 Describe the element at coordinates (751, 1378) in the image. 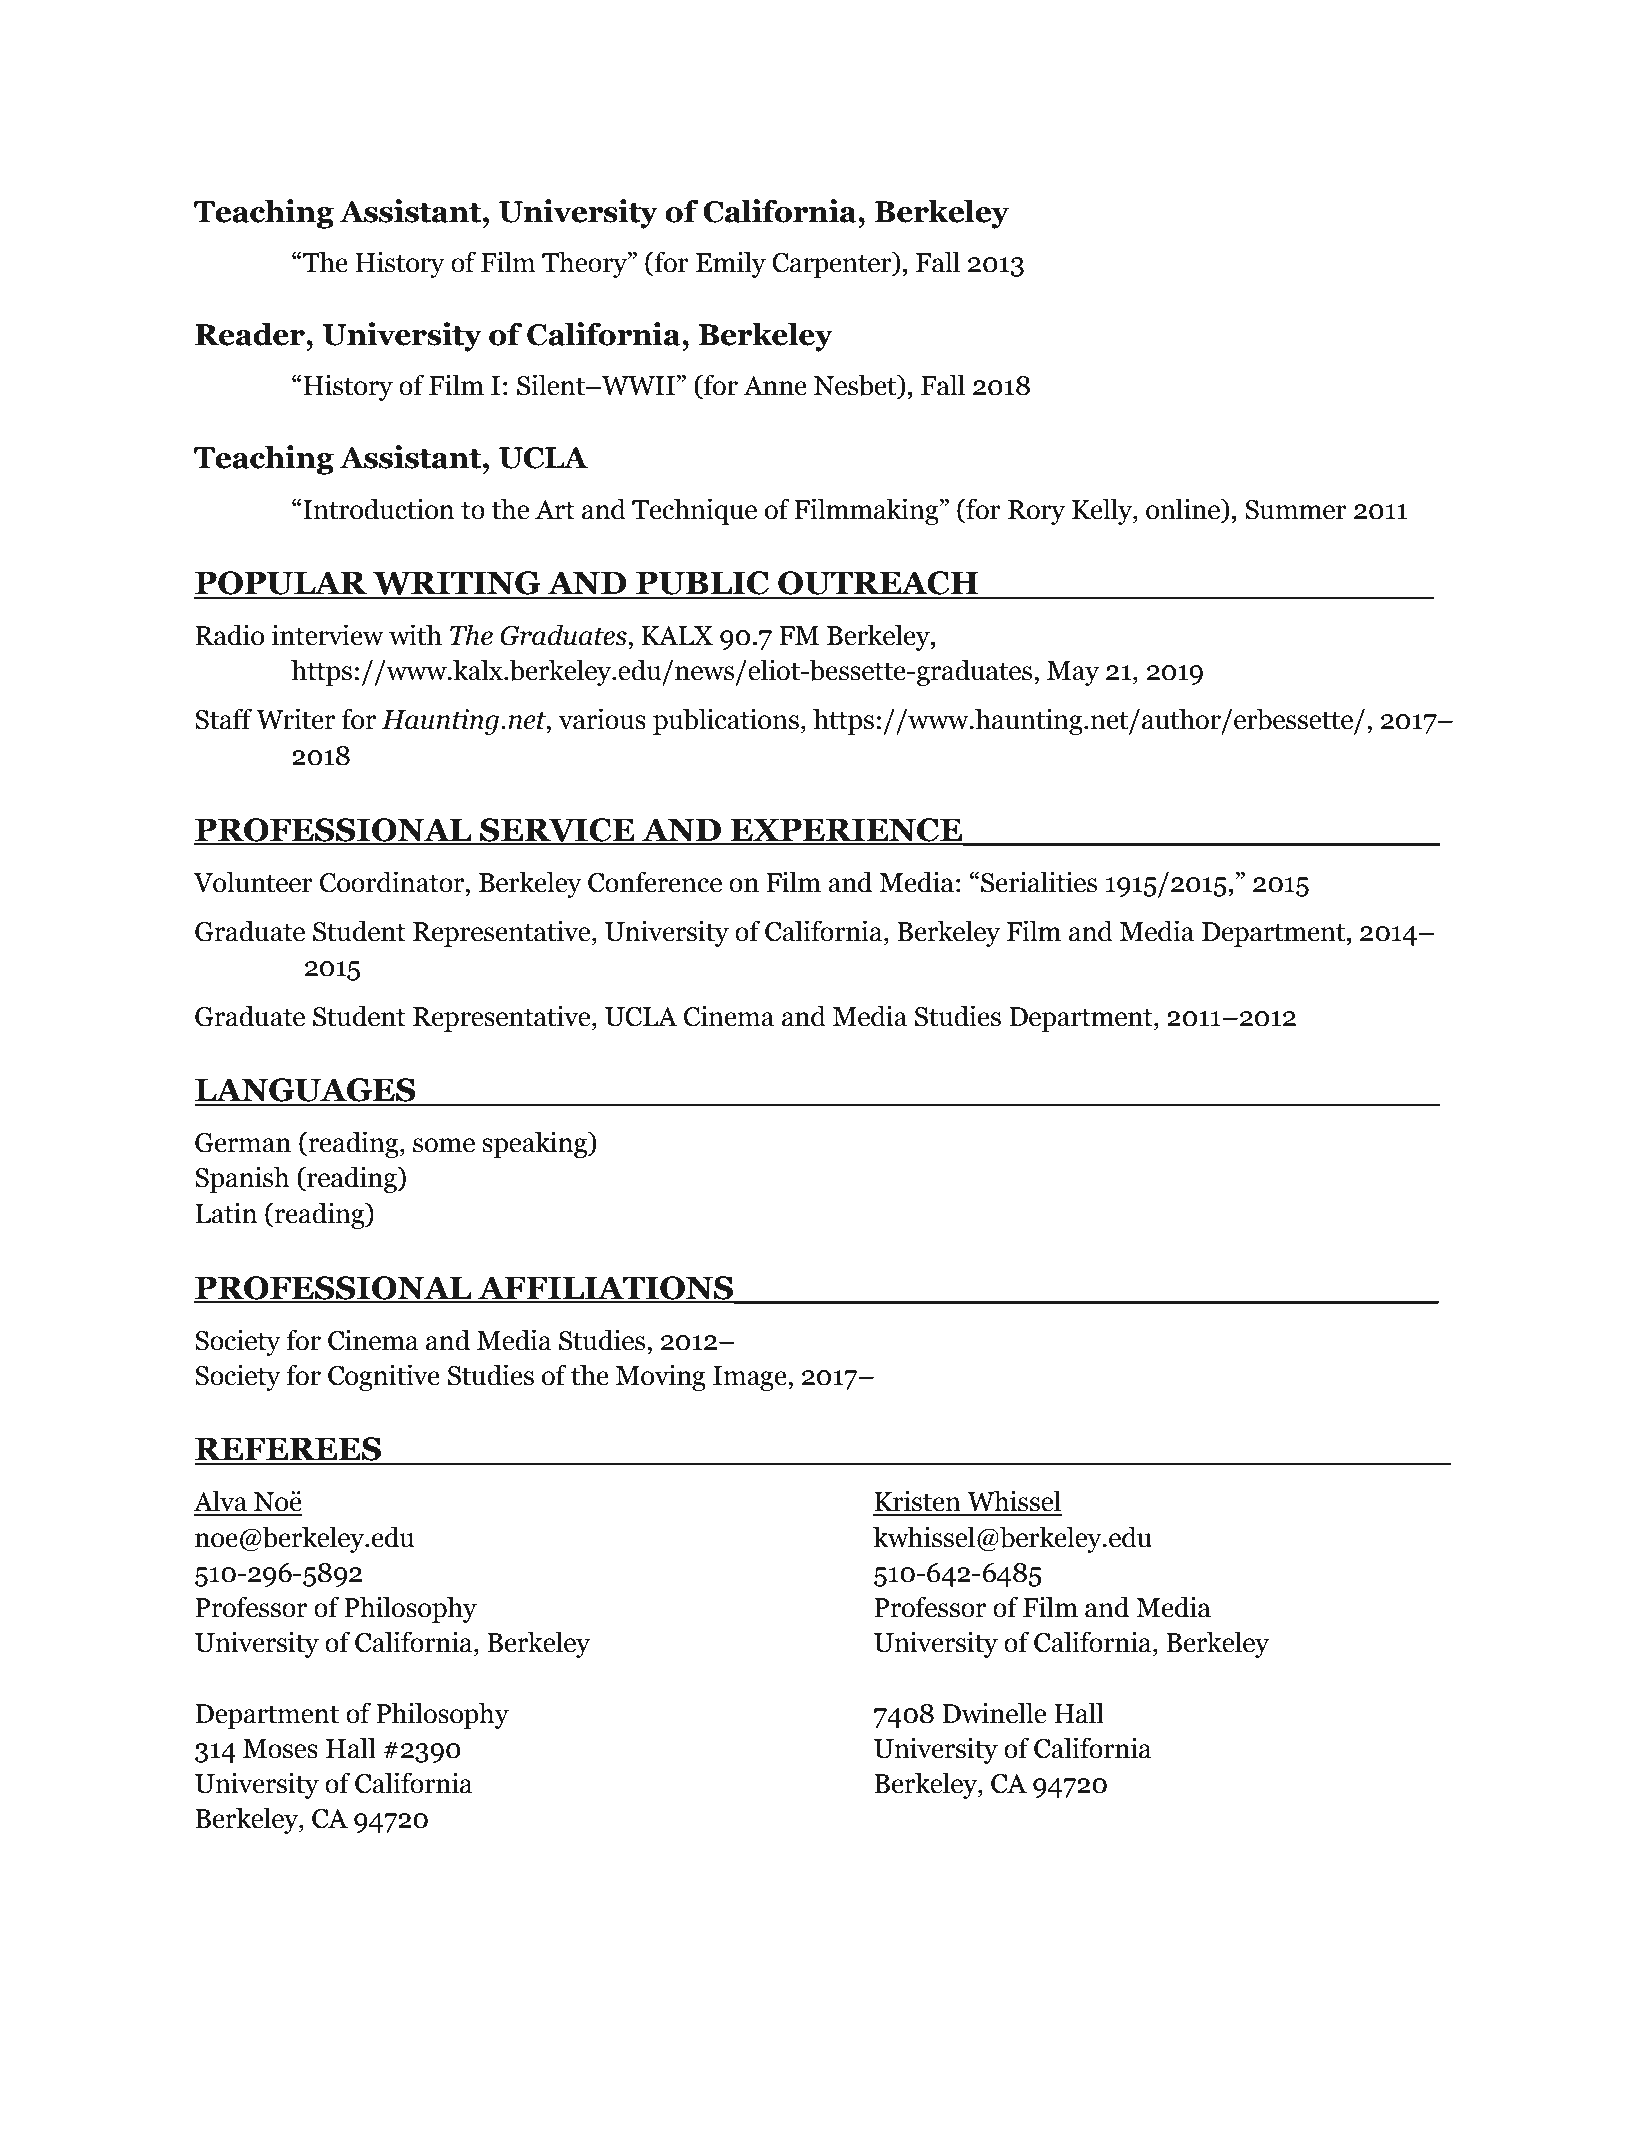

I see `Image` at that location.
